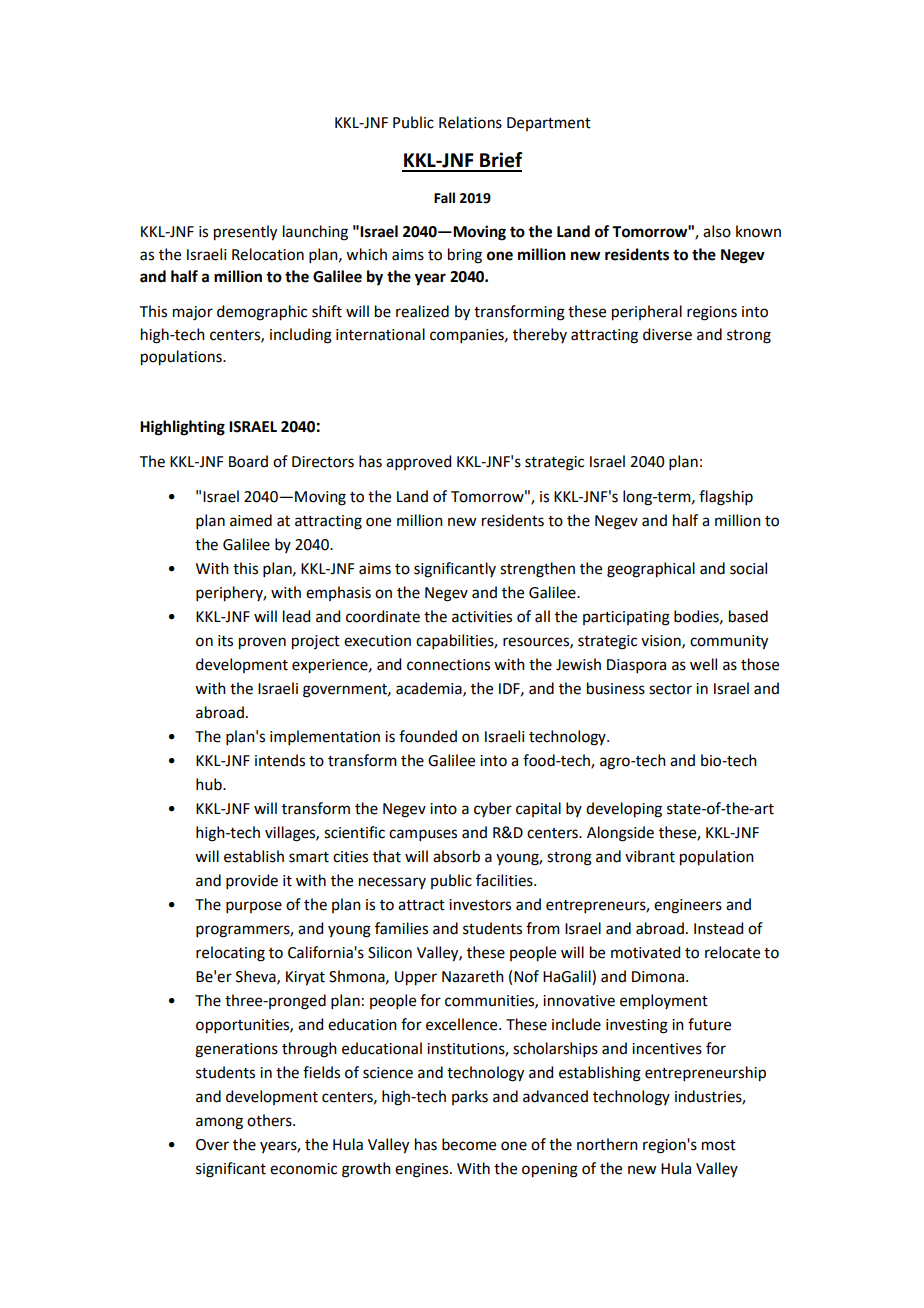 Image resolution: width=924 pixels, height=1308 pixels. Describe the element at coordinates (493, 809) in the screenshot. I see `cyber` at that location.
